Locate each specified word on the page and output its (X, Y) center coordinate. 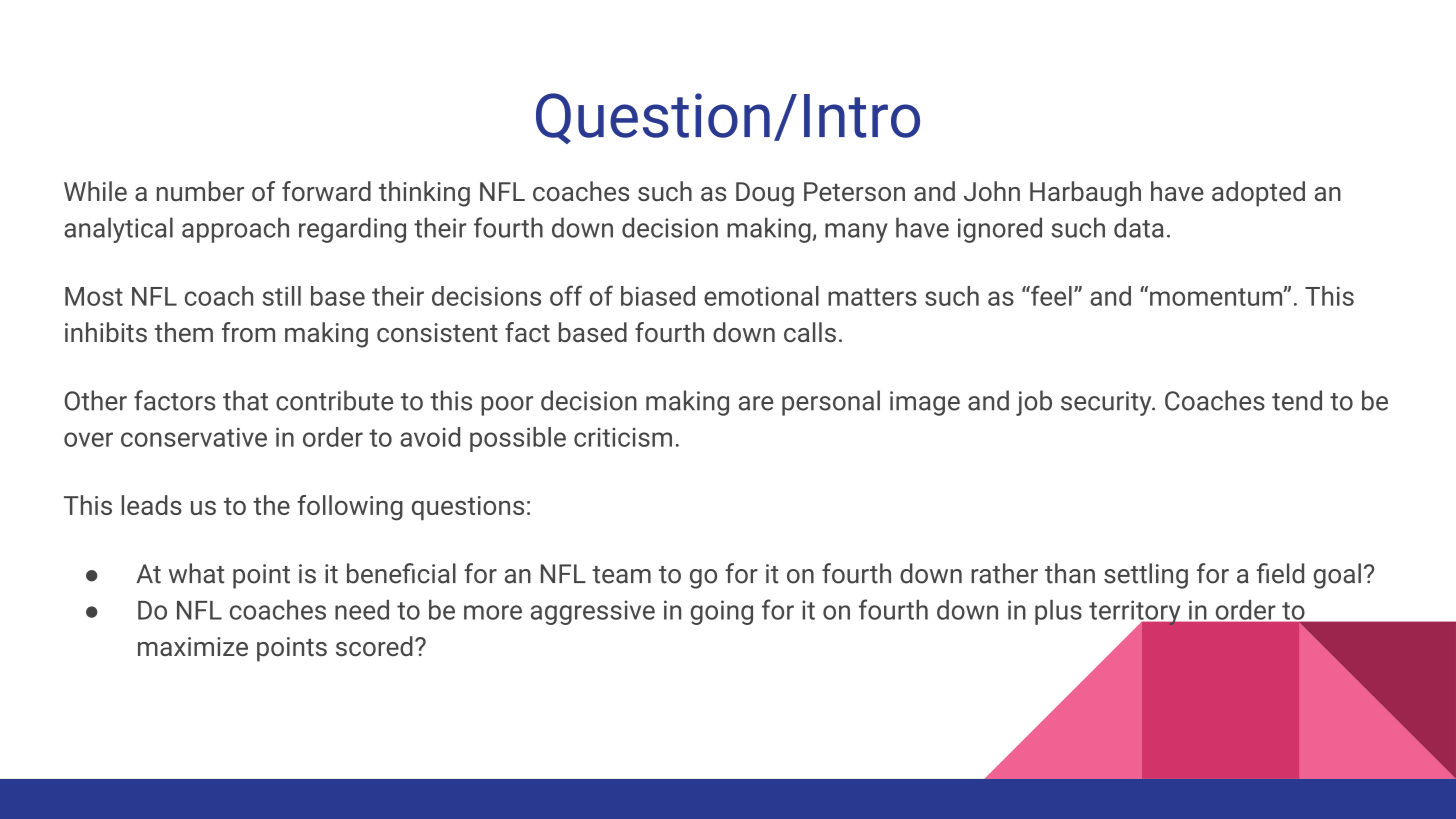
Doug (765, 194)
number (200, 191)
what (196, 573)
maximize (193, 646)
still (282, 296)
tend (1297, 400)
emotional (761, 296)
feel (1050, 295)
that (245, 400)
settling (1146, 576)
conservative (194, 437)
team (621, 575)
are (756, 403)
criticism (623, 437)
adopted (1258, 194)
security (1107, 403)
